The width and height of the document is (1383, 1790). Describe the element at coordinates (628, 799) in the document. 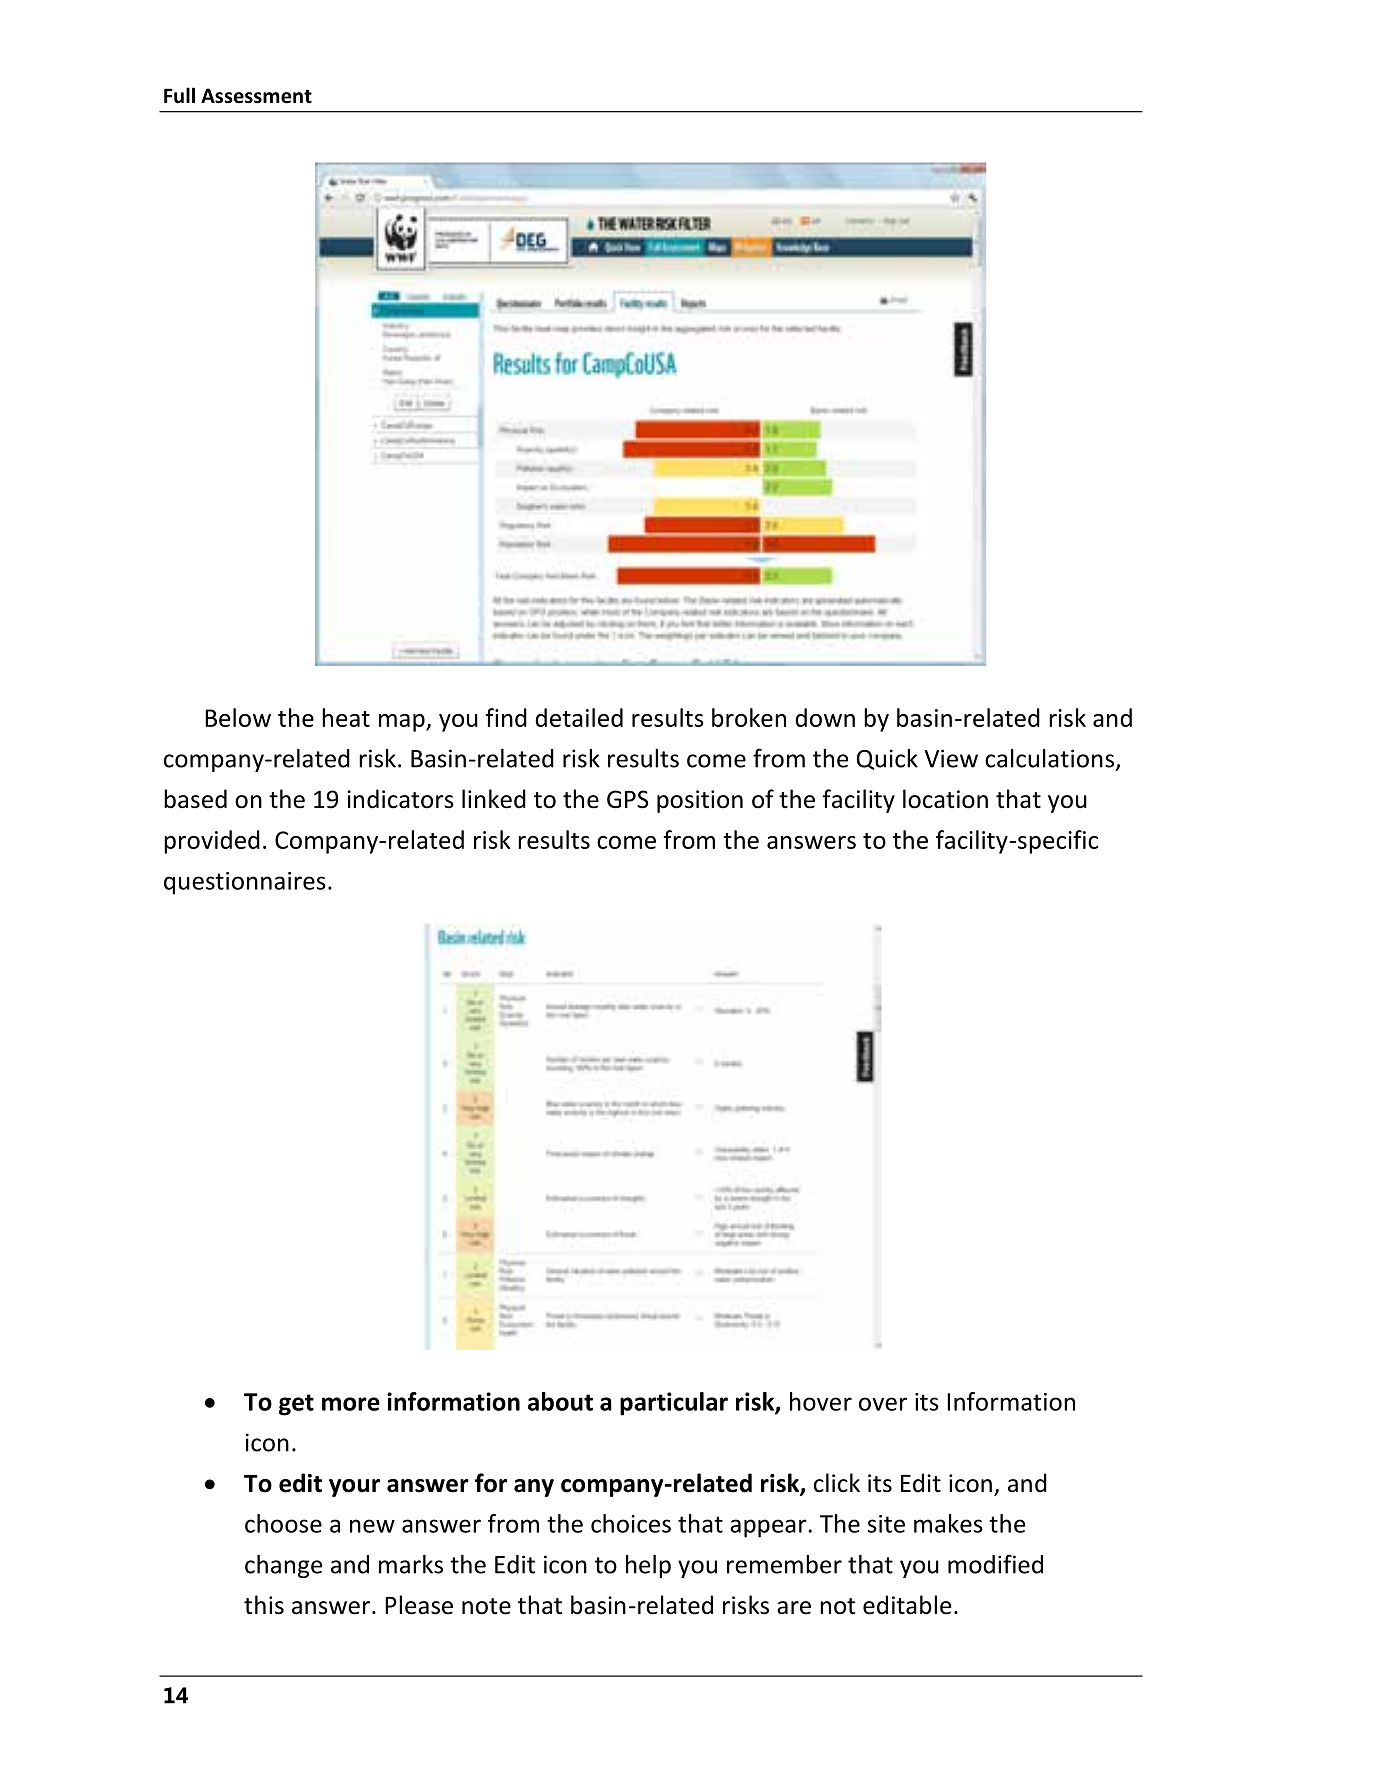

I see `GPS` at that location.
